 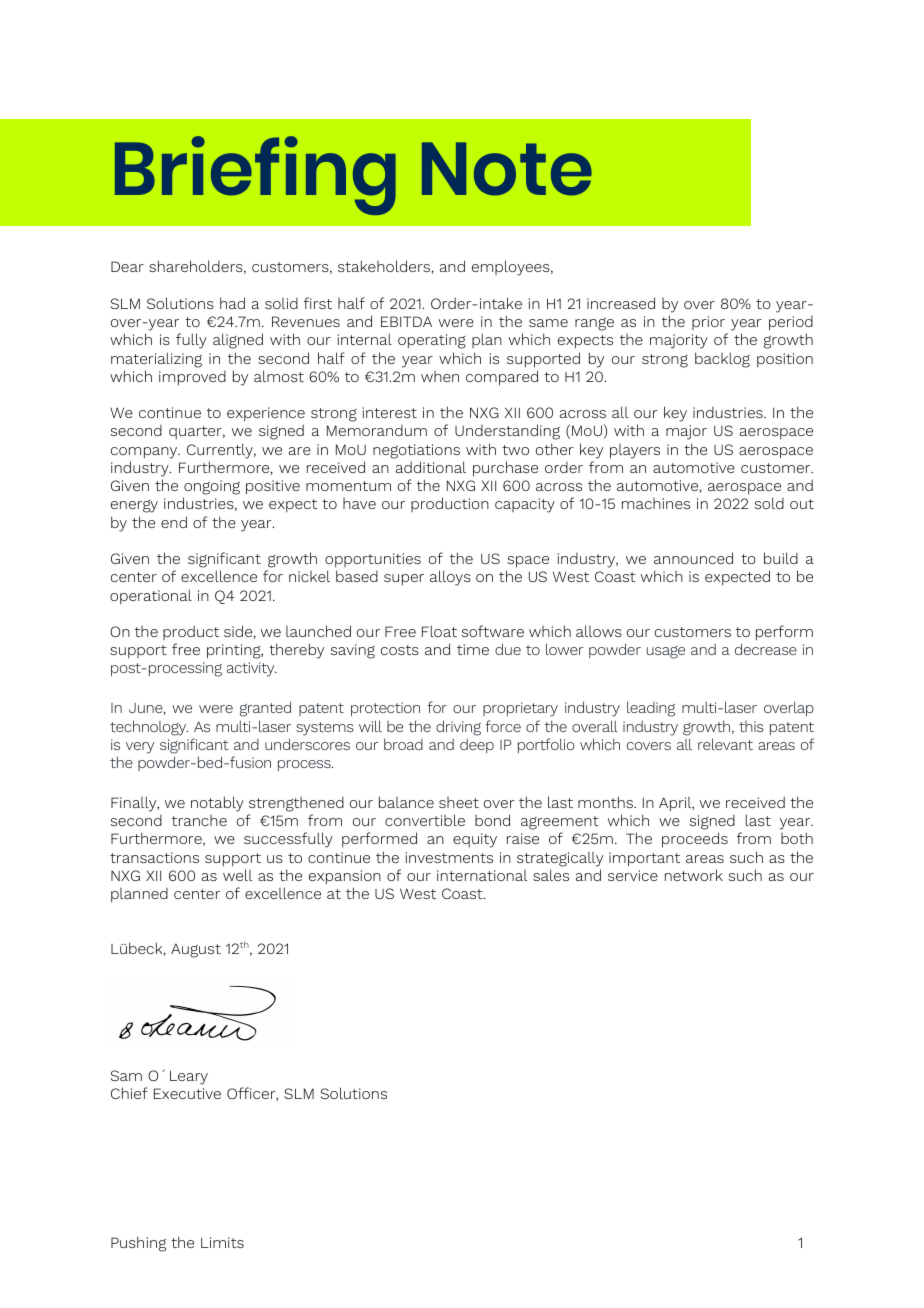 I want to click on alloys, so click(x=450, y=578).
